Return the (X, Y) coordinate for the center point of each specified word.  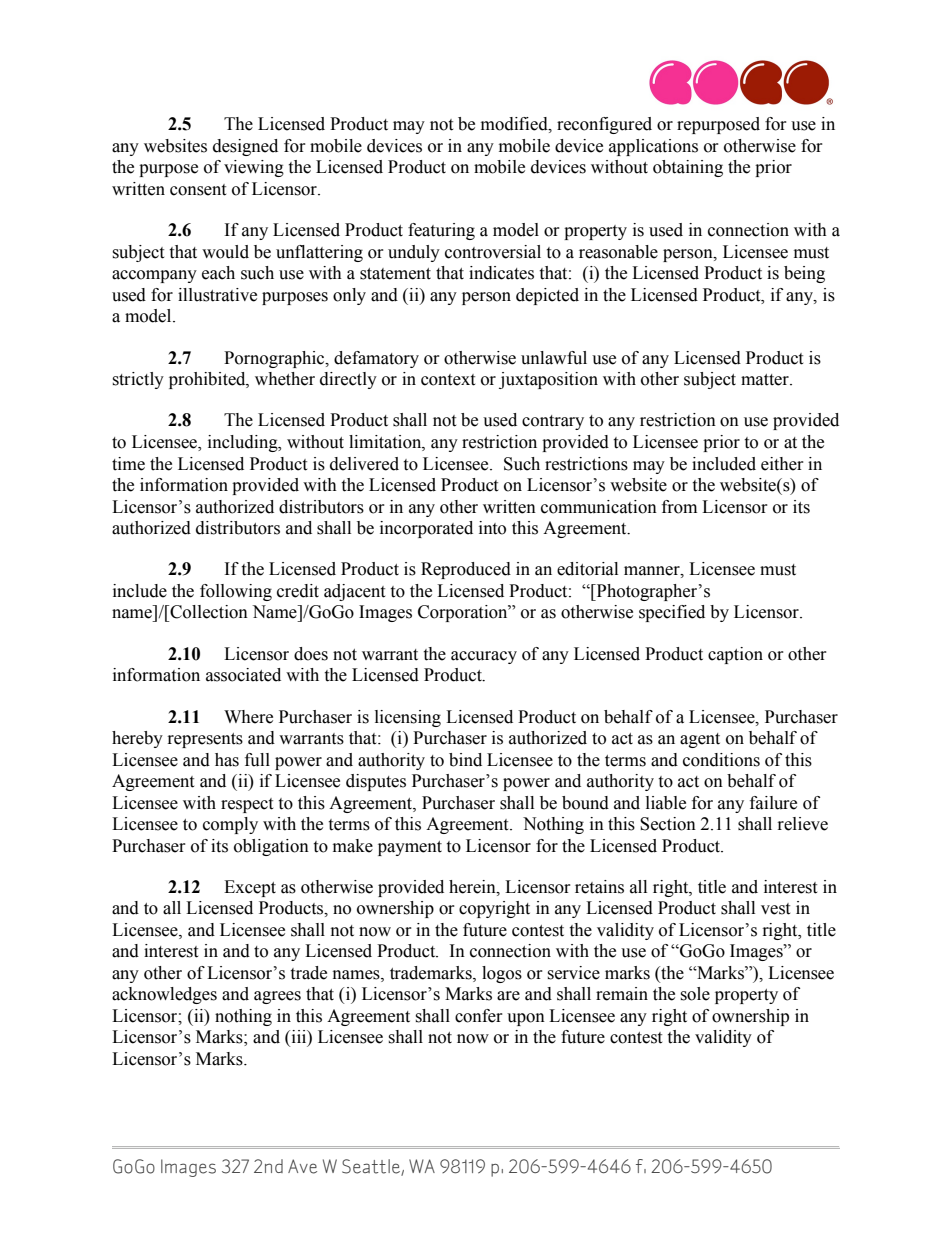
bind (465, 760)
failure (773, 803)
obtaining (688, 168)
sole (695, 994)
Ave (302, 1166)
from (679, 507)
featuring (441, 231)
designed (245, 147)
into (492, 528)
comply (230, 825)
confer (479, 1016)
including (244, 443)
